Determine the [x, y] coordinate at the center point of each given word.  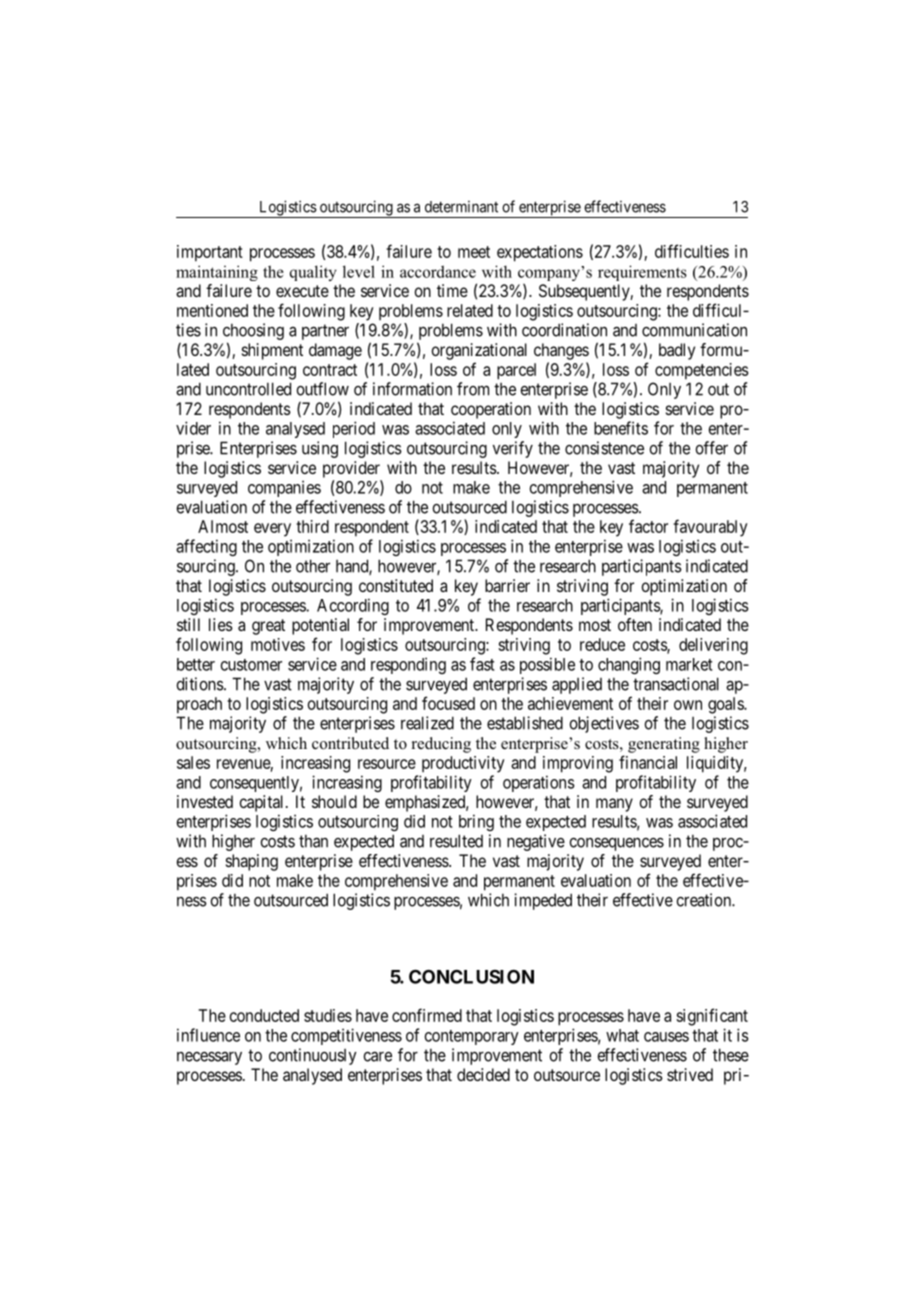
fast [482, 664]
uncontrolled [248, 389]
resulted [456, 841]
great [268, 627]
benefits [621, 428]
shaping [252, 862]
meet [474, 252]
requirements [642, 273]
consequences [616, 844]
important [210, 253]
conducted [264, 1015]
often [635, 624]
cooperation [491, 410]
